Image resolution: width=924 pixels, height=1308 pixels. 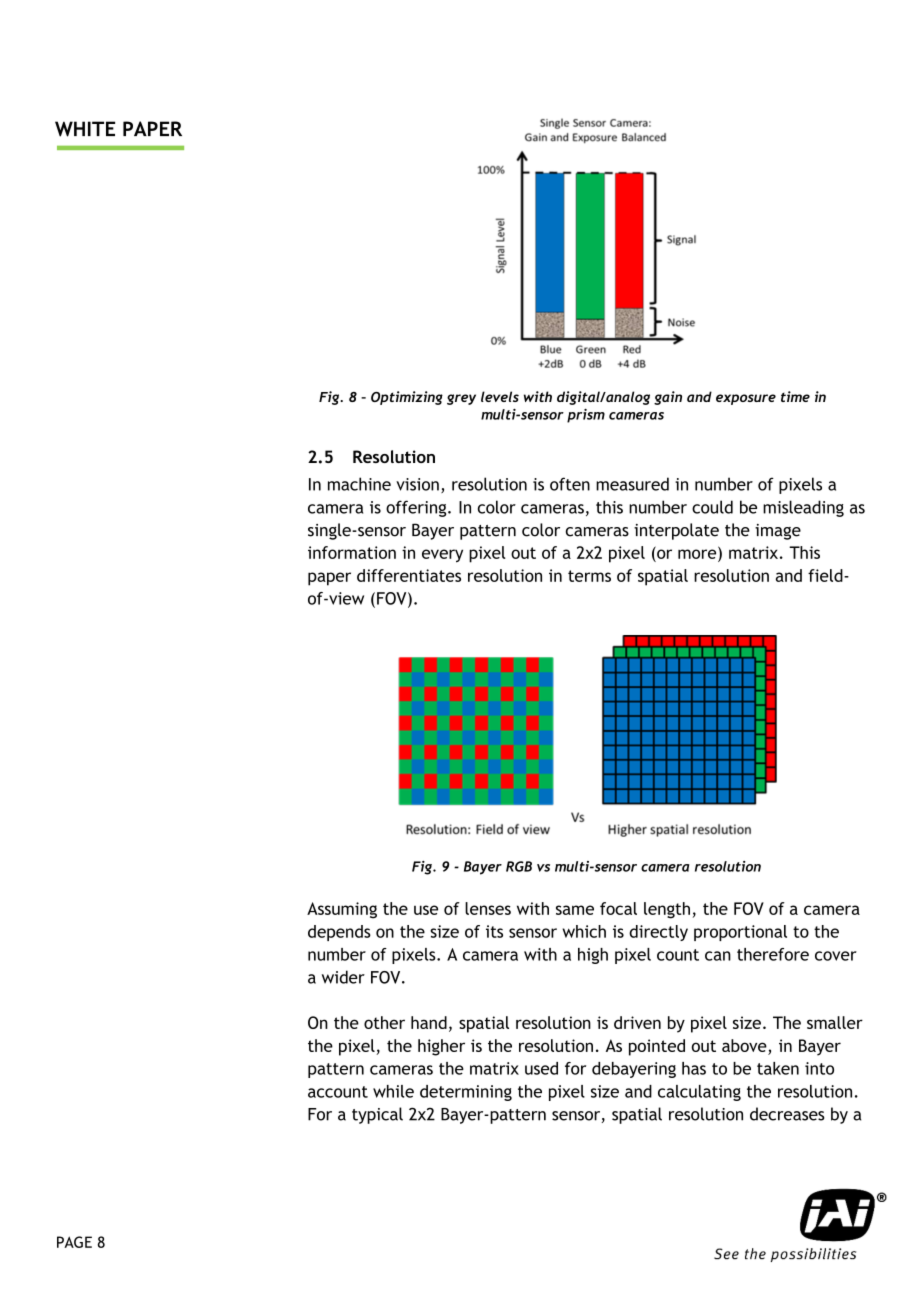 I want to click on differentiates, so click(x=409, y=575).
